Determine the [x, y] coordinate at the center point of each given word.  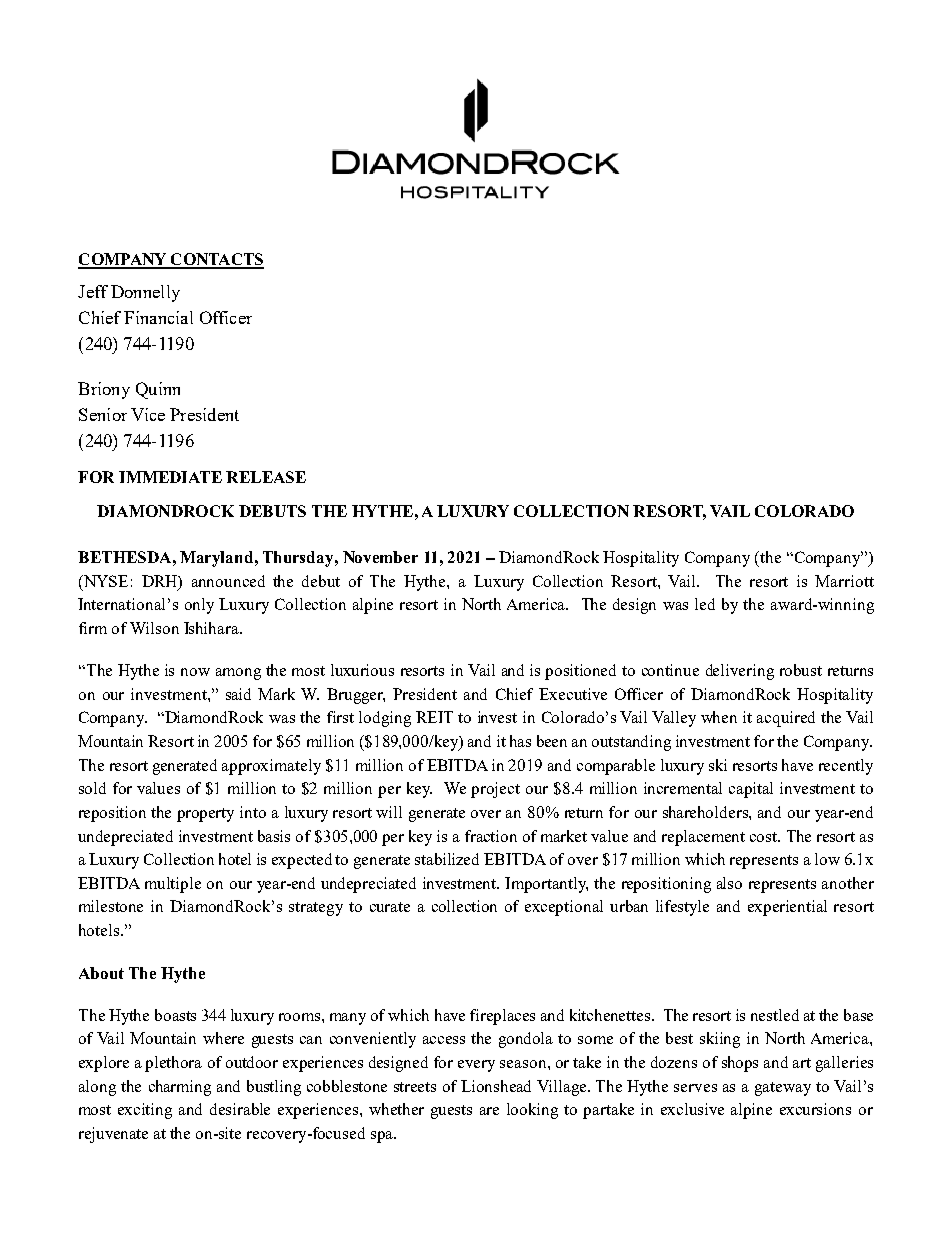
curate [390, 907]
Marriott [844, 581]
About [101, 973]
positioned [580, 672]
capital [751, 790]
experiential [787, 908]
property [205, 815]
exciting [145, 1111]
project [495, 790]
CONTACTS [216, 260]
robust [801, 670]
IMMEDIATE [170, 477]
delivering [740, 672]
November [380, 557]
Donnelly [145, 293]
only [199, 606]
